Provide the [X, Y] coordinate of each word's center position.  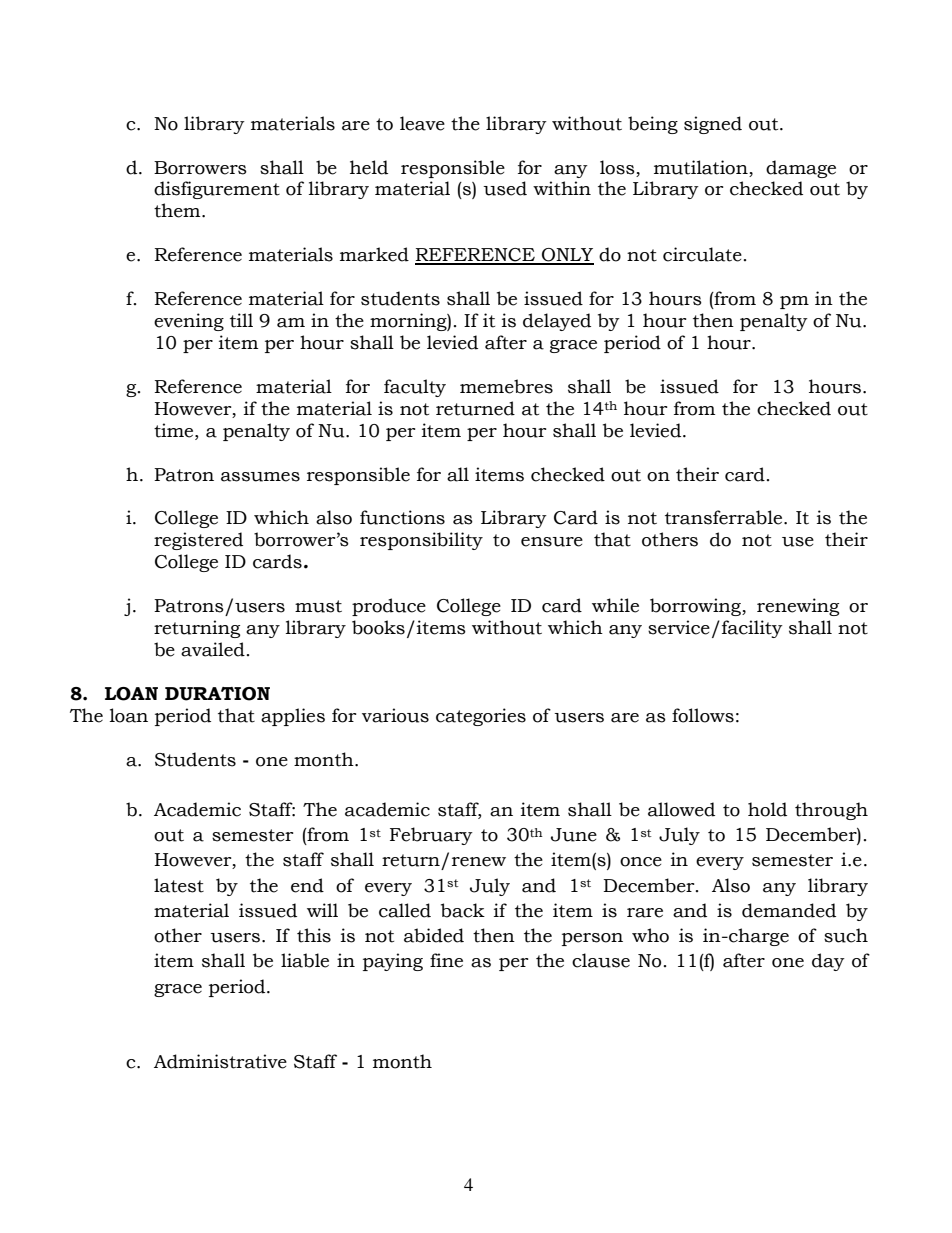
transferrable [725, 517]
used [505, 188]
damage [801, 169]
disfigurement [217, 190]
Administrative [220, 1061]
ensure [552, 542]
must [318, 606]
